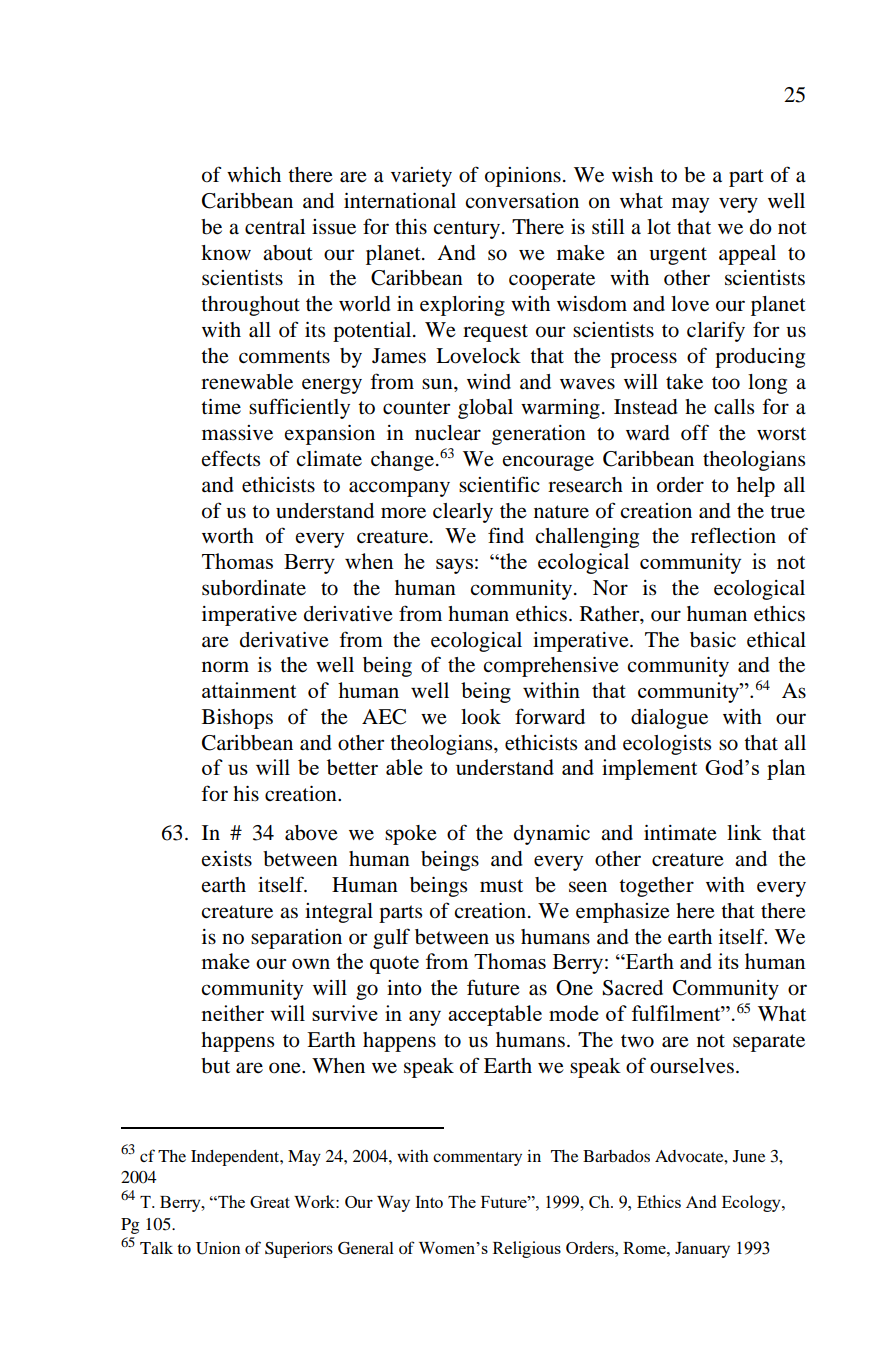 This page has height=1372, width=887. Describe the element at coordinates (659, 227) in the page. I see `lot` at that location.
